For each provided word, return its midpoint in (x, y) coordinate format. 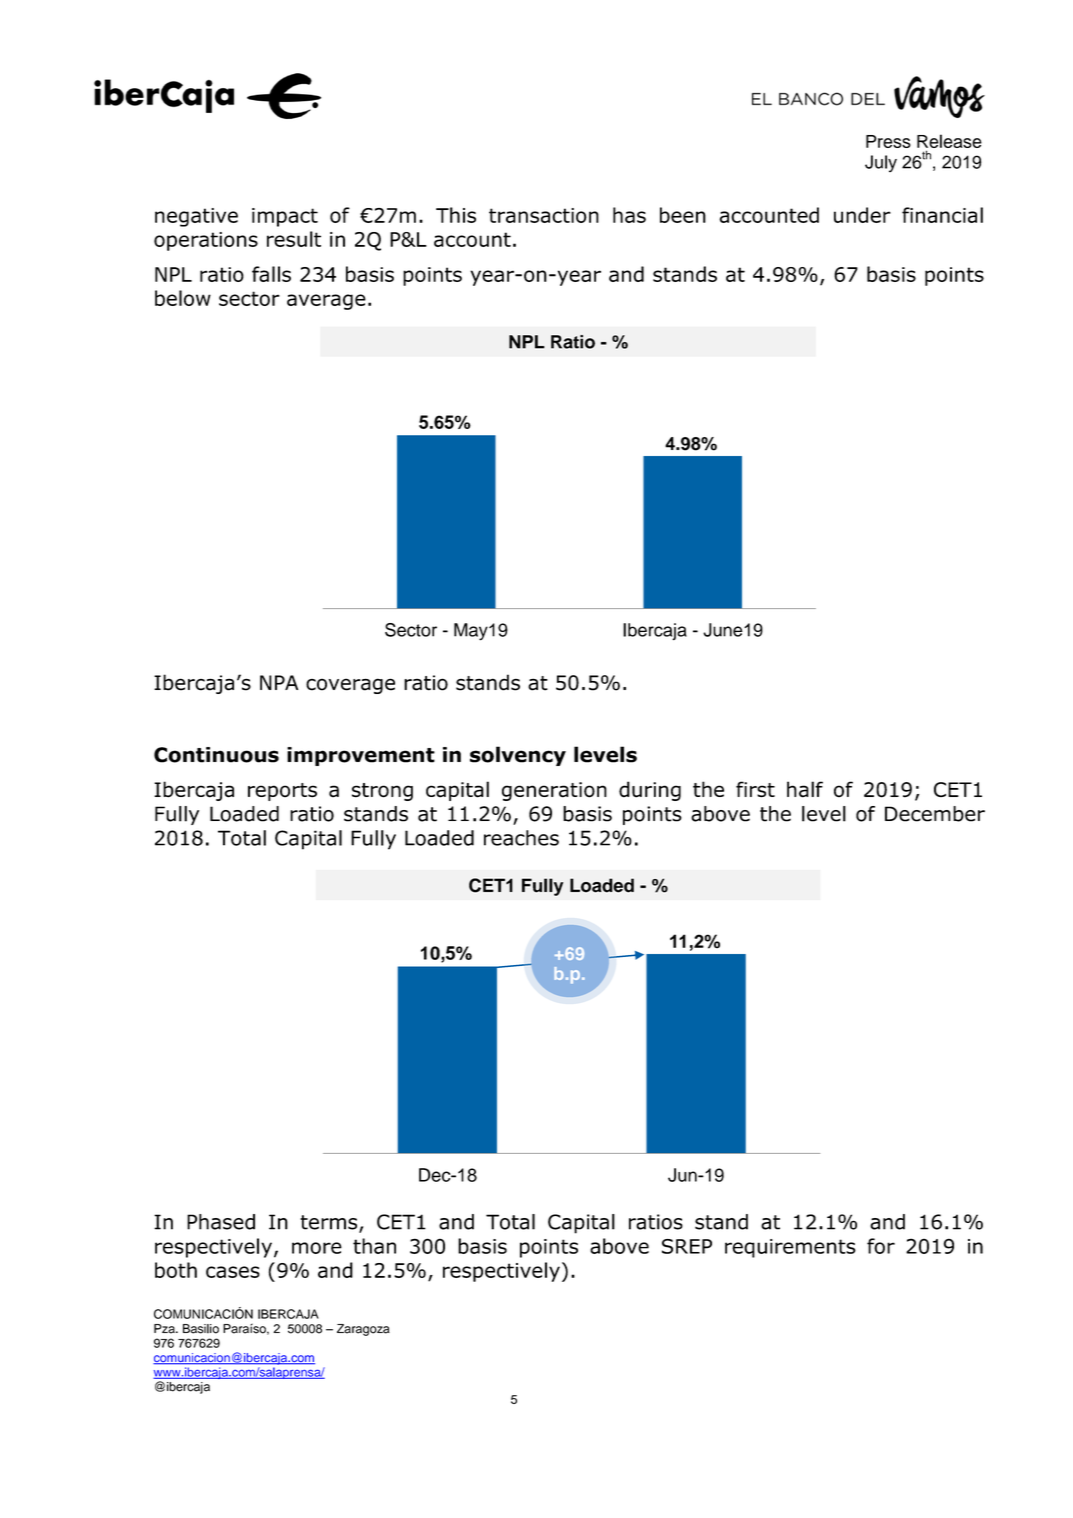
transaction (544, 215)
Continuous (216, 755)
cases (233, 1272)
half (805, 789)
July (881, 163)
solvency (518, 756)
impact (285, 217)
